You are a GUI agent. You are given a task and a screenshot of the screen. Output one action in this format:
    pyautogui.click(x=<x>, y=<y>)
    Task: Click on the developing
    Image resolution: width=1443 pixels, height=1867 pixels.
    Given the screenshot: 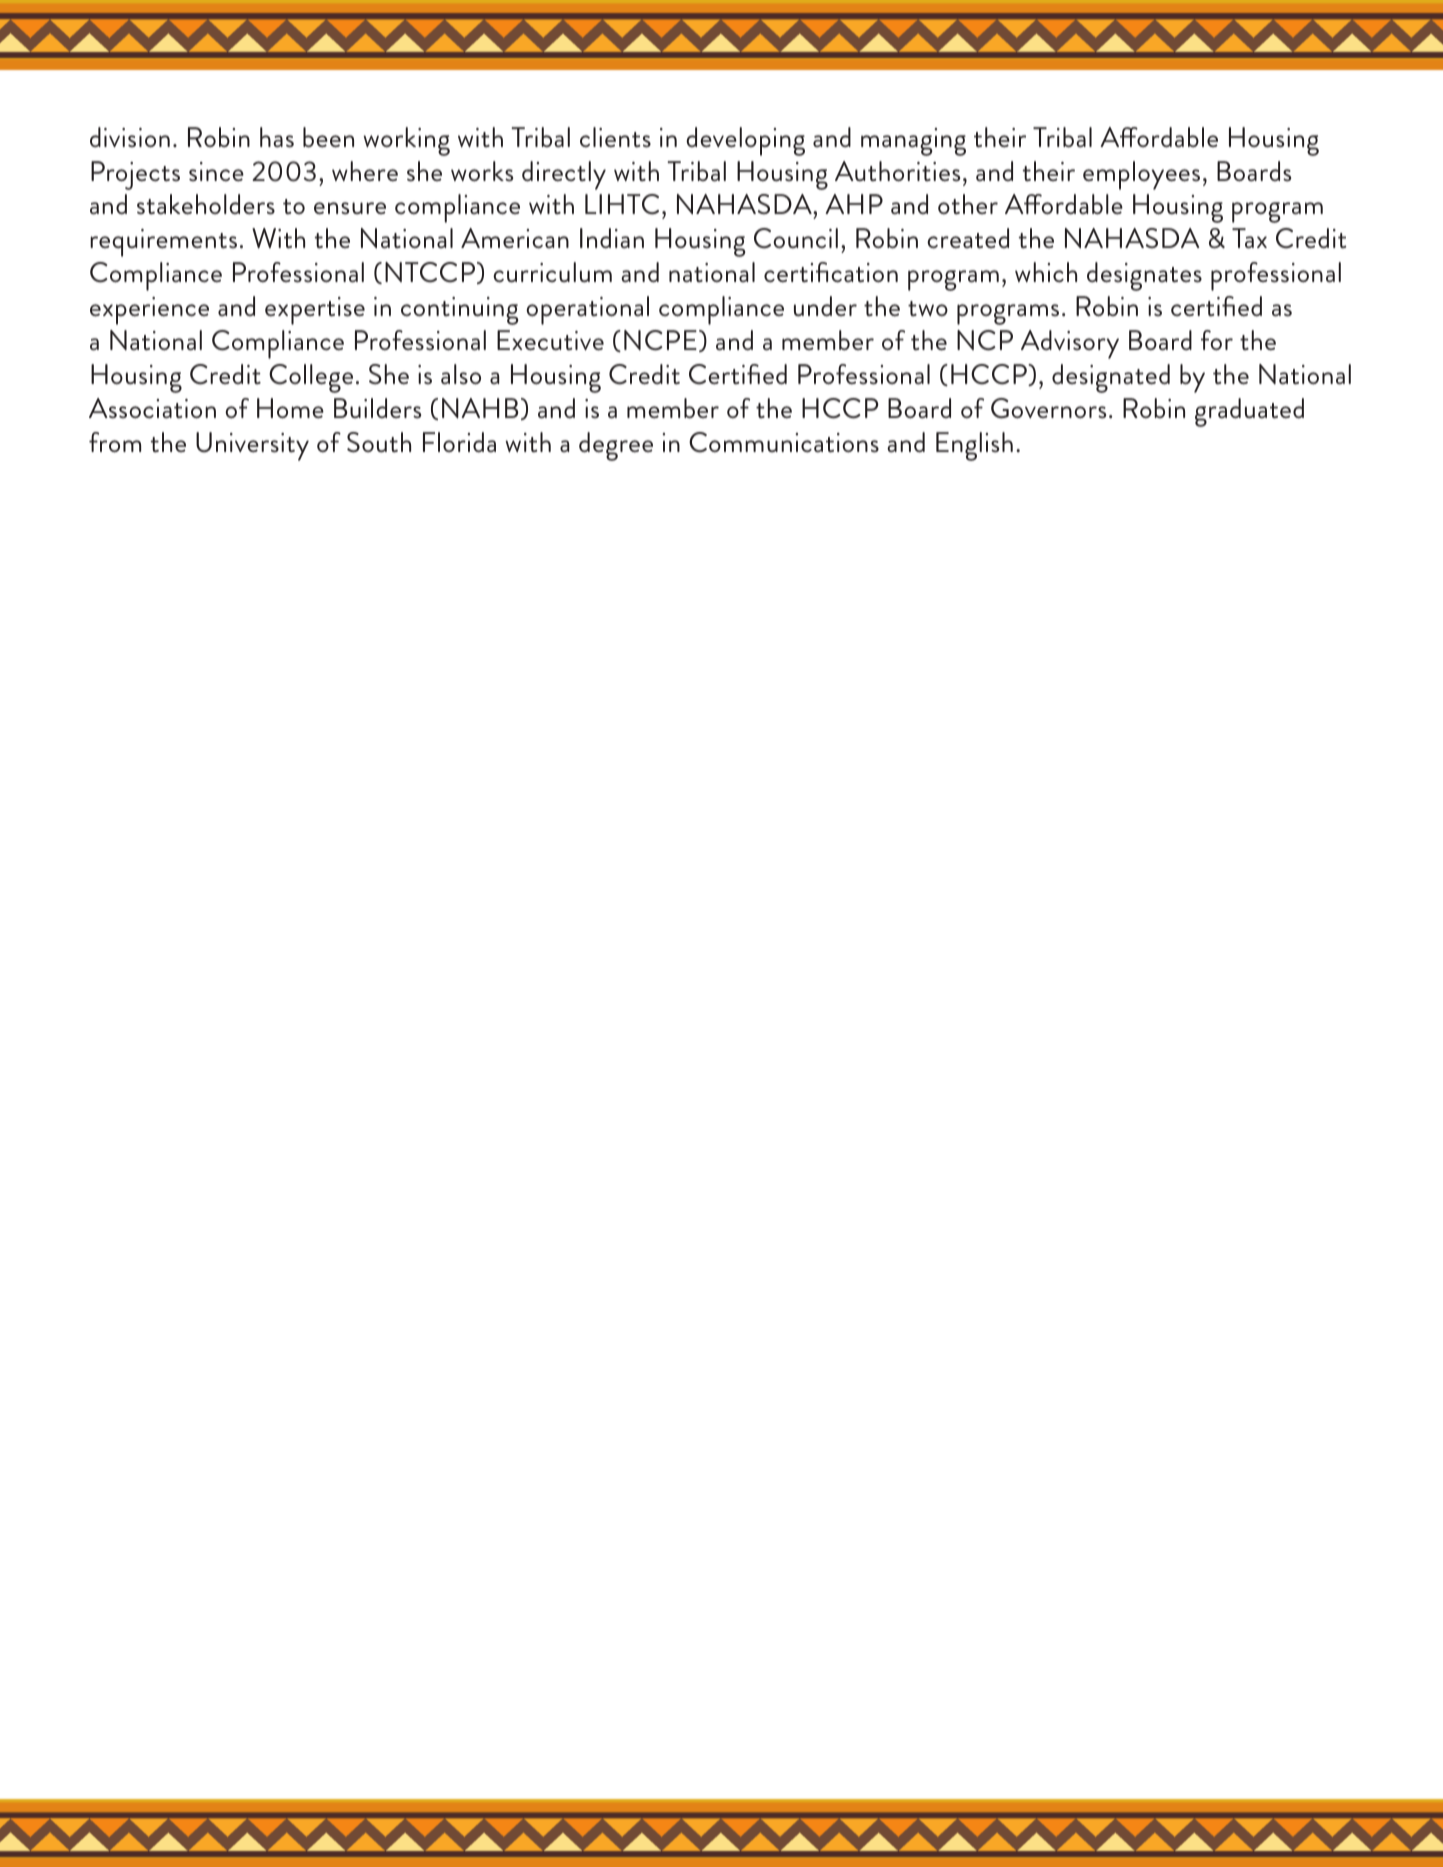 What is the action you would take?
    pyautogui.click(x=745, y=141)
